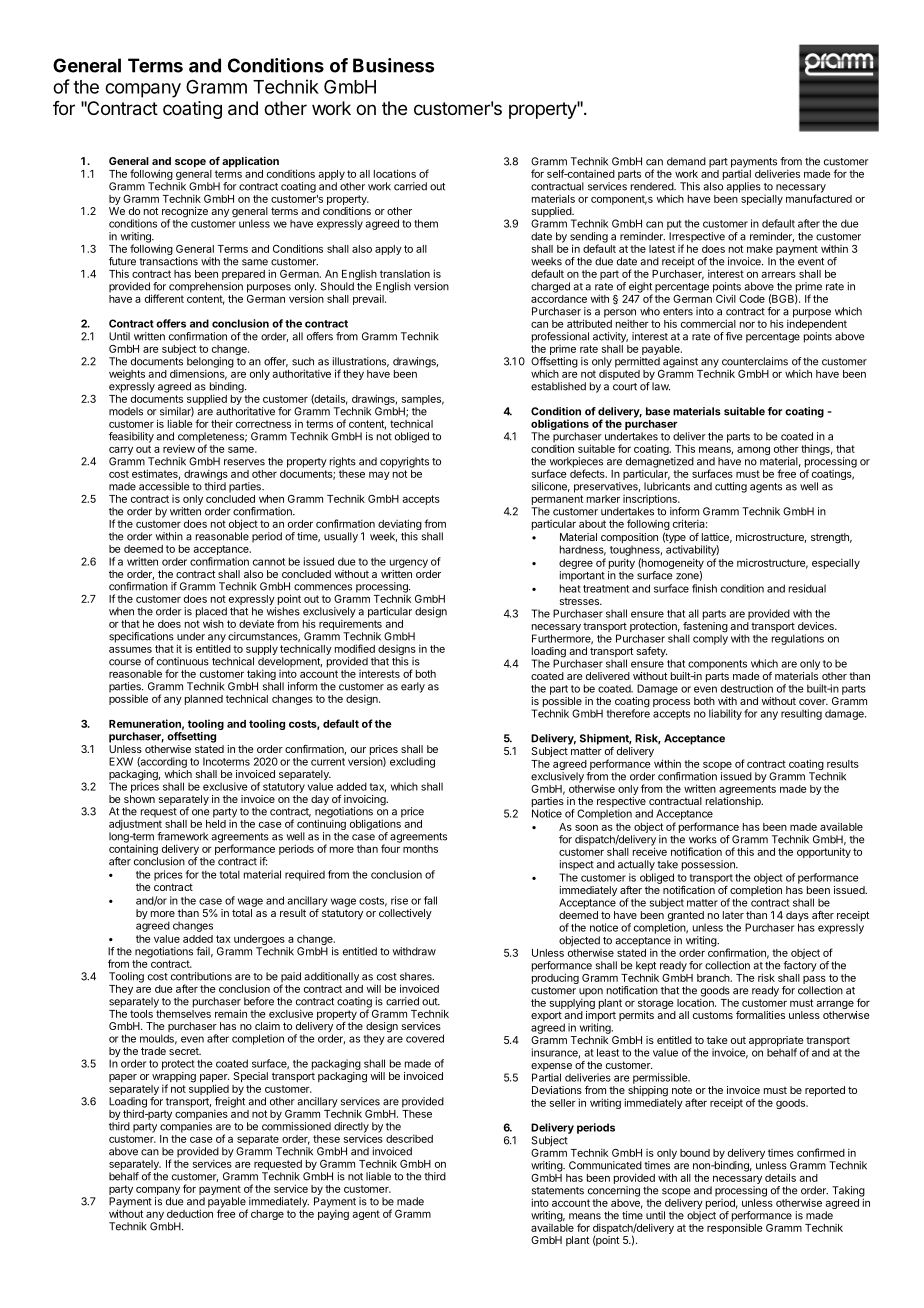 The image size is (924, 1308). What do you see at coordinates (430, 900) in the image?
I see `fall` at bounding box center [430, 900].
